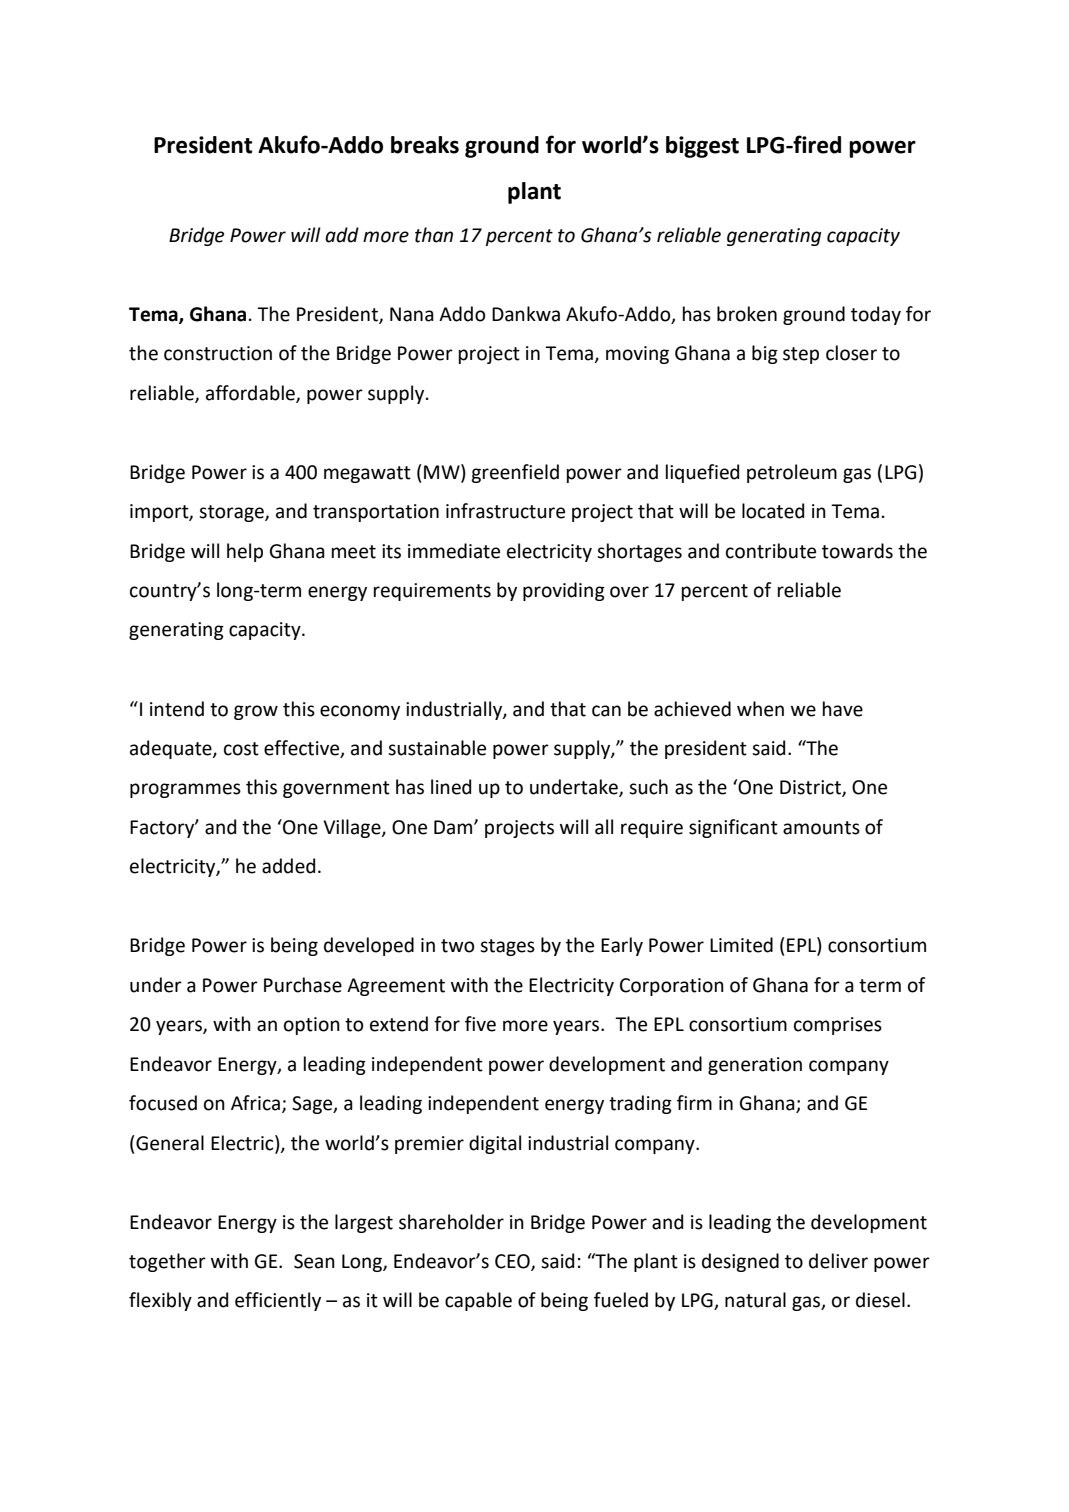 The width and height of the image is (1069, 1512). I want to click on Dam, so click(454, 827).
